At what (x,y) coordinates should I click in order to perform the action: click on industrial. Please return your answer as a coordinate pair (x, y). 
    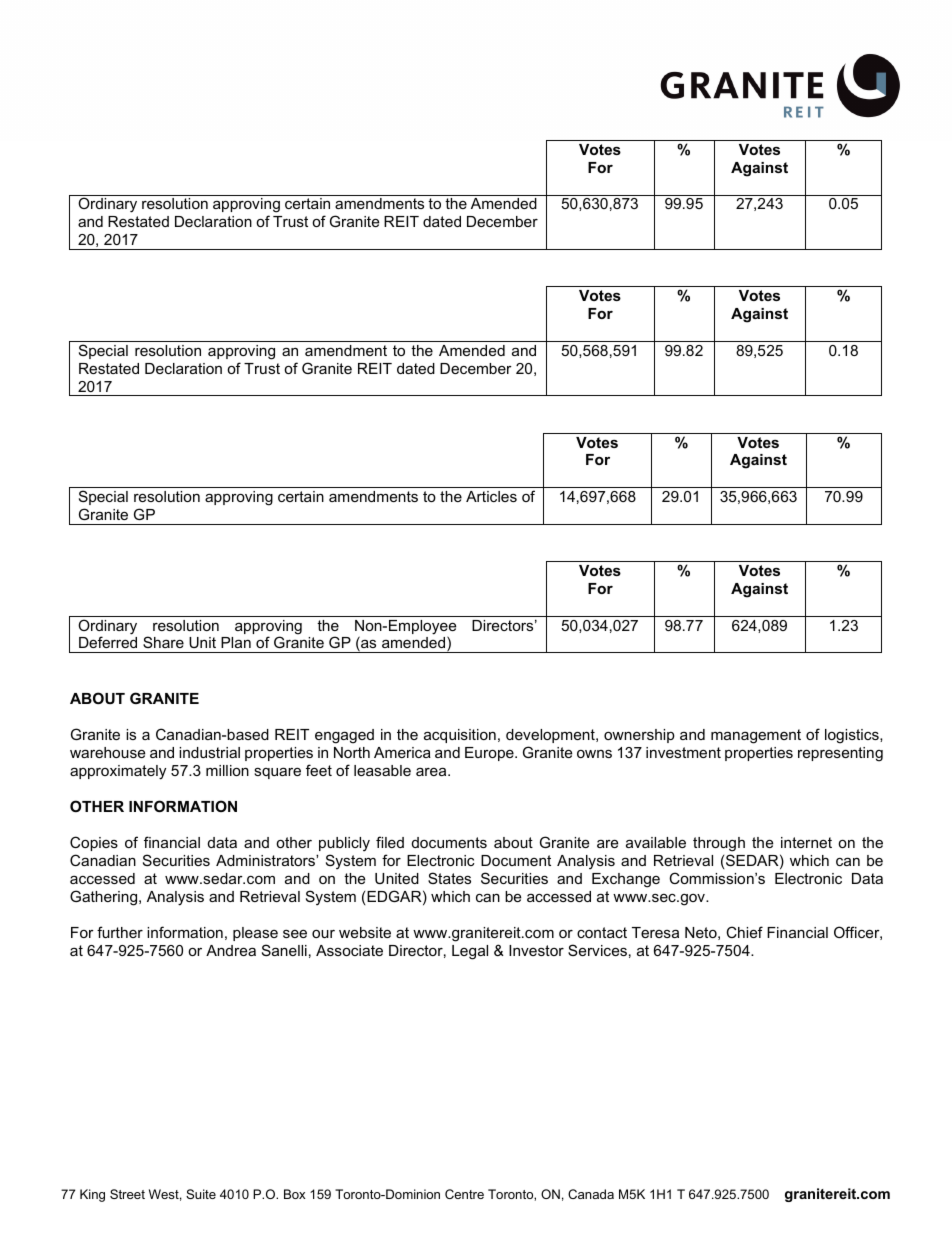
    Looking at the image, I should click on (209, 752).
